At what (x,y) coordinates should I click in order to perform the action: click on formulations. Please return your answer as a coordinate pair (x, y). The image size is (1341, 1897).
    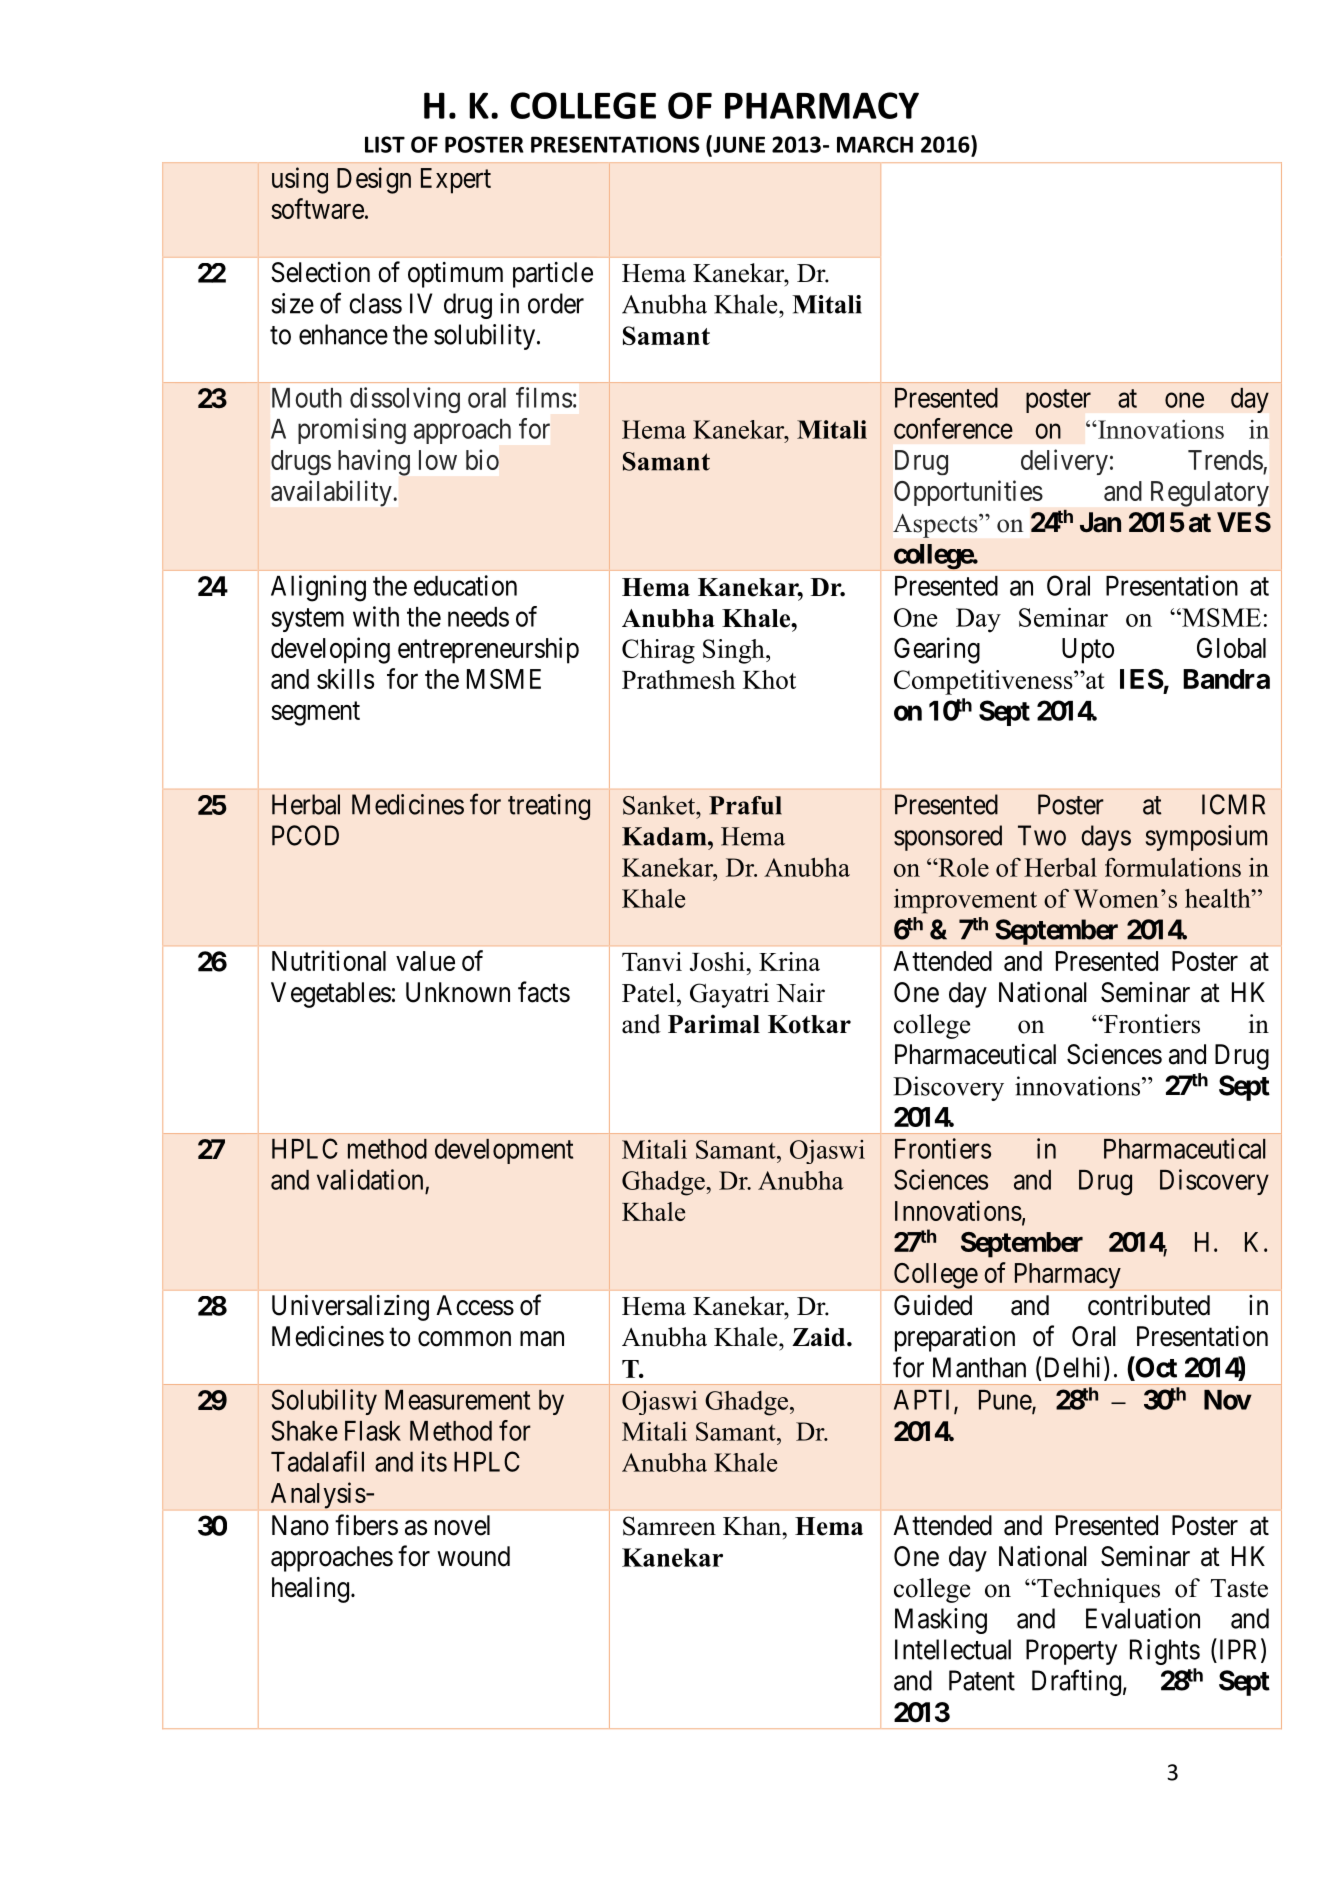
    Looking at the image, I should click on (1173, 867).
